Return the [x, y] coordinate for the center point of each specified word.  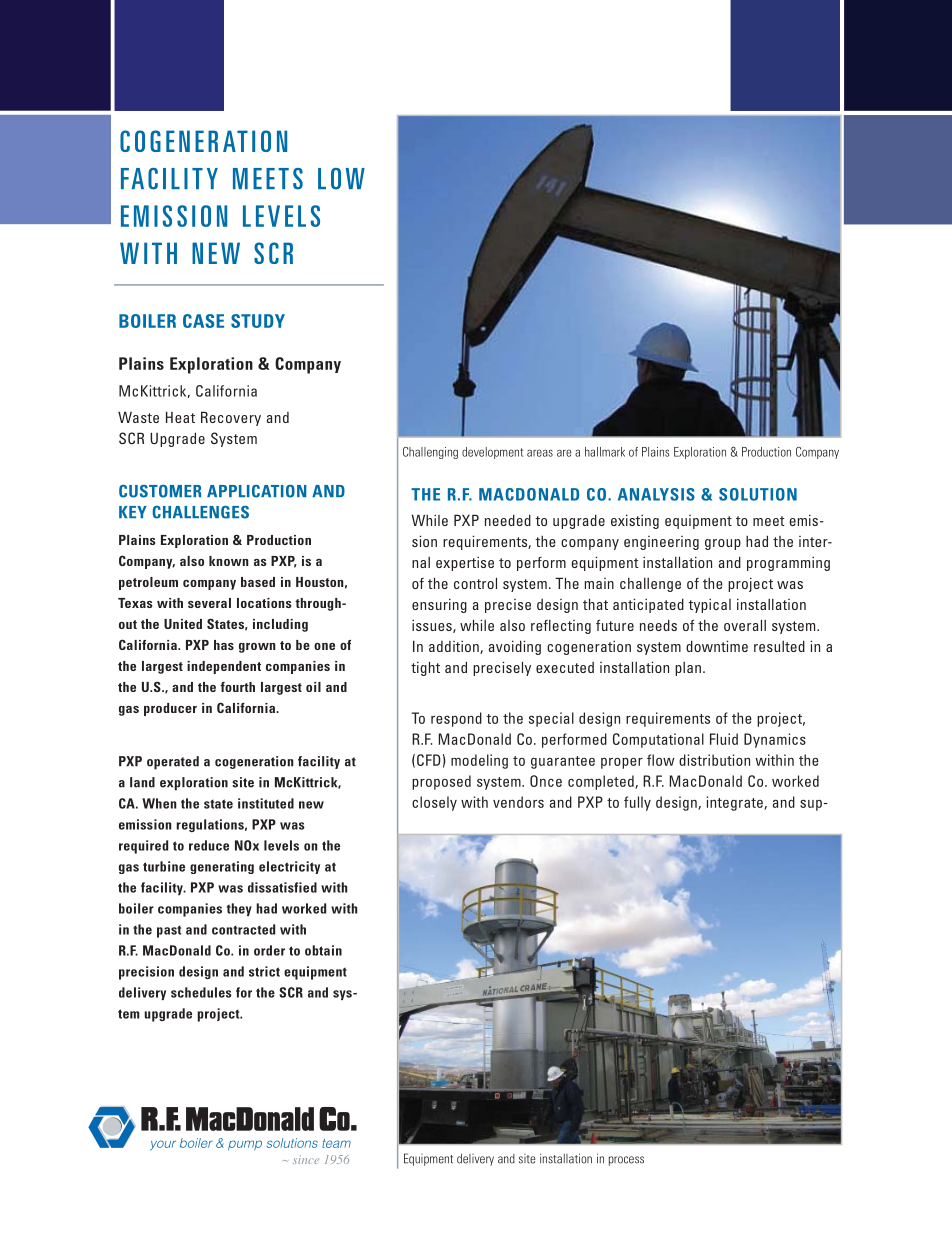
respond [456, 719]
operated [173, 763]
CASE [203, 321]
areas [540, 453]
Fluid [724, 739]
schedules [201, 992]
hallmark [605, 452]
